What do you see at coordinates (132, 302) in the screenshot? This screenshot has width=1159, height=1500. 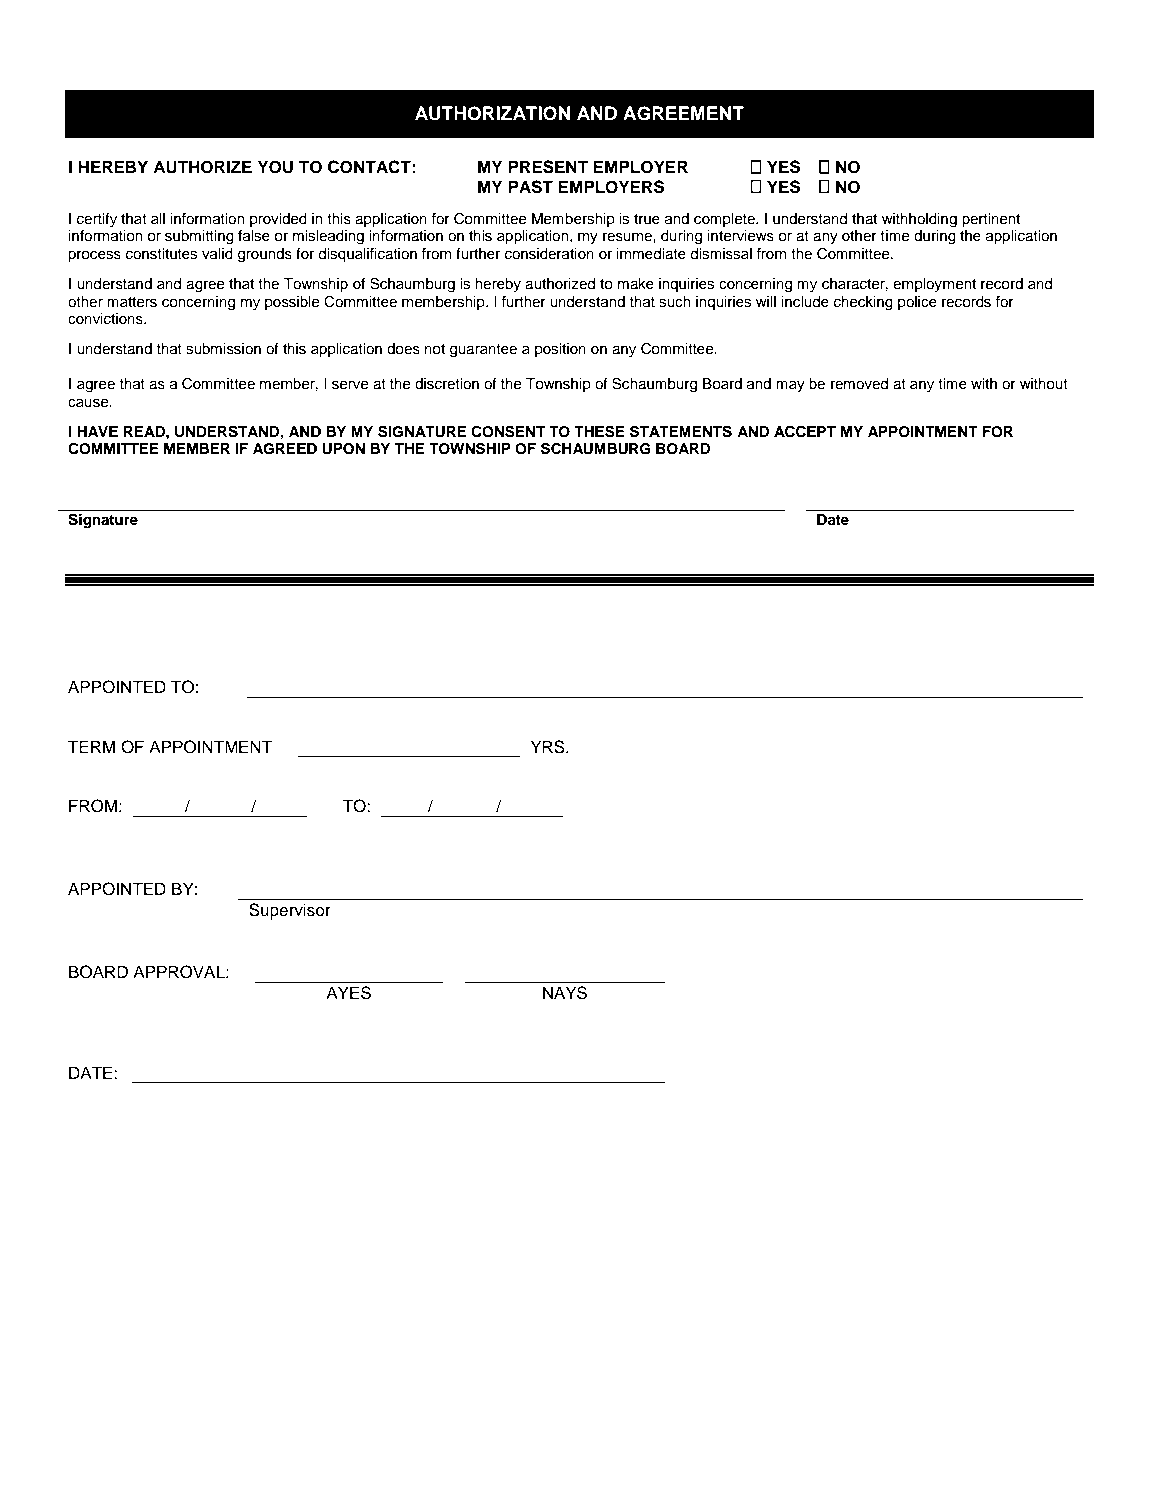 I see `matters` at bounding box center [132, 302].
